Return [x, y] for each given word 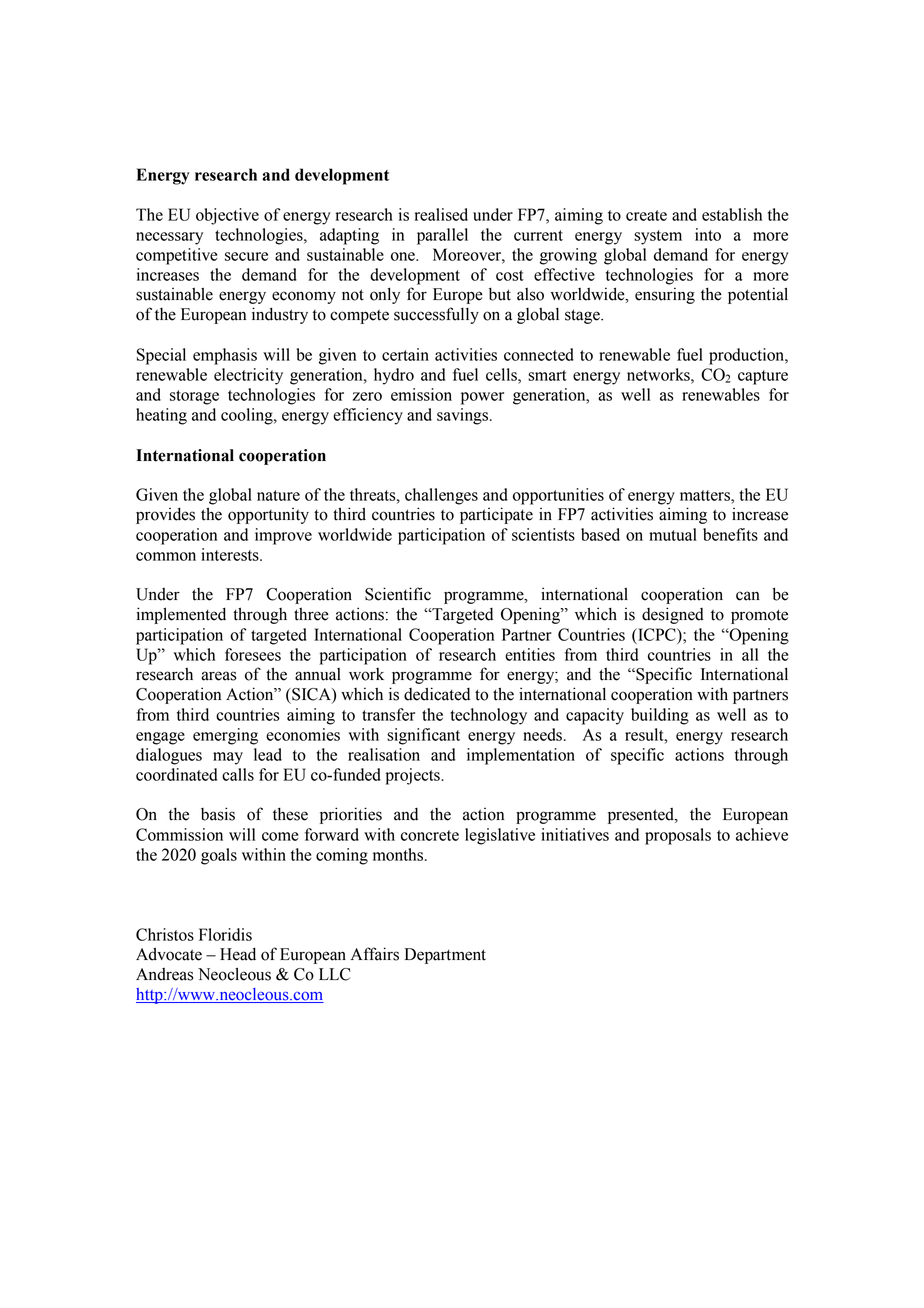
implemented [181, 615]
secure [246, 256]
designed [673, 615]
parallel [442, 236]
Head [238, 954]
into [708, 234]
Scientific [398, 594]
